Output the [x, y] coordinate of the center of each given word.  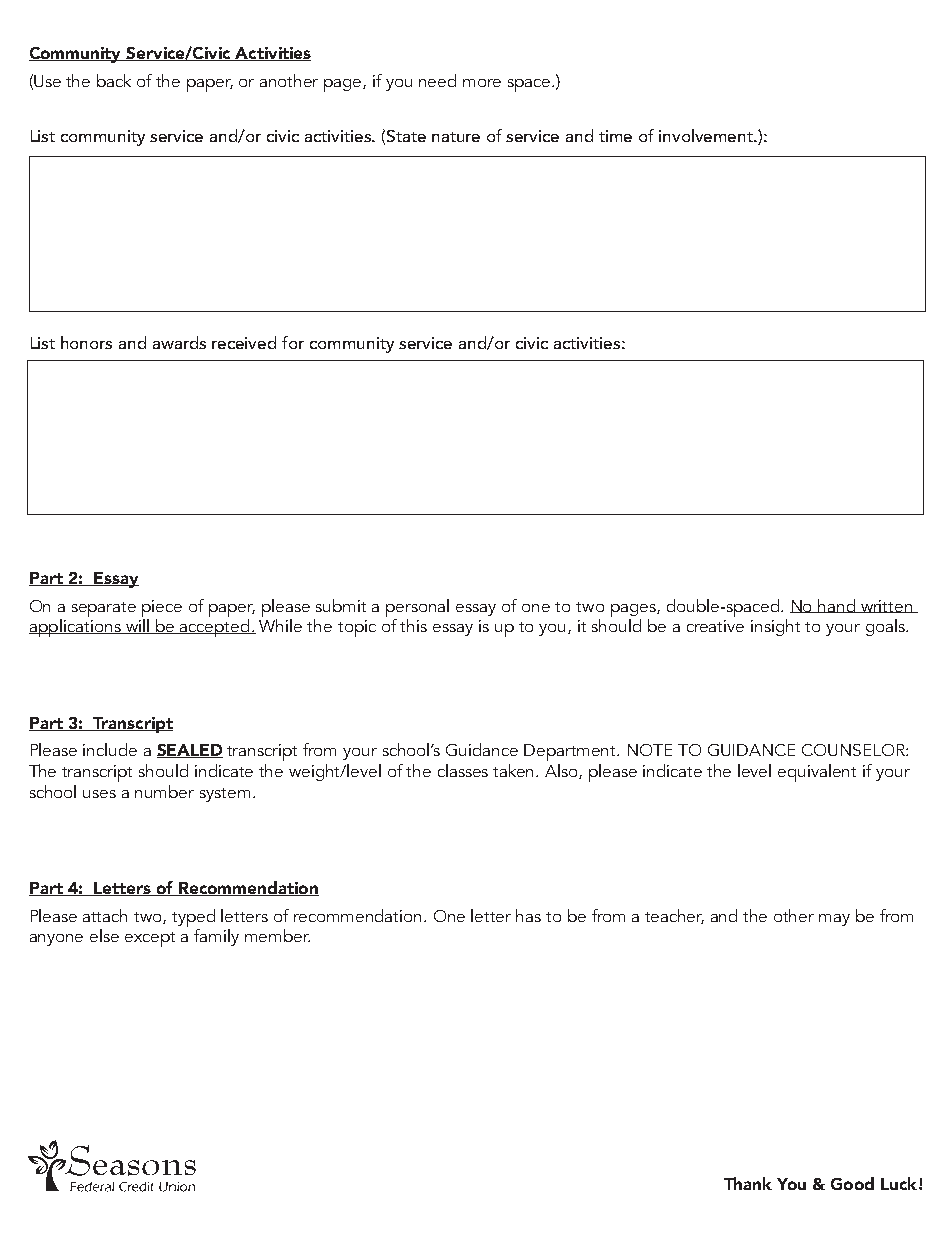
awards [179, 342]
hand [837, 606]
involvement [707, 135]
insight [775, 627]
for [293, 342]
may [834, 920]
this [413, 625]
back [114, 80]
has [528, 915]
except [150, 939]
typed [193, 918]
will [137, 626]
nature [456, 137]
